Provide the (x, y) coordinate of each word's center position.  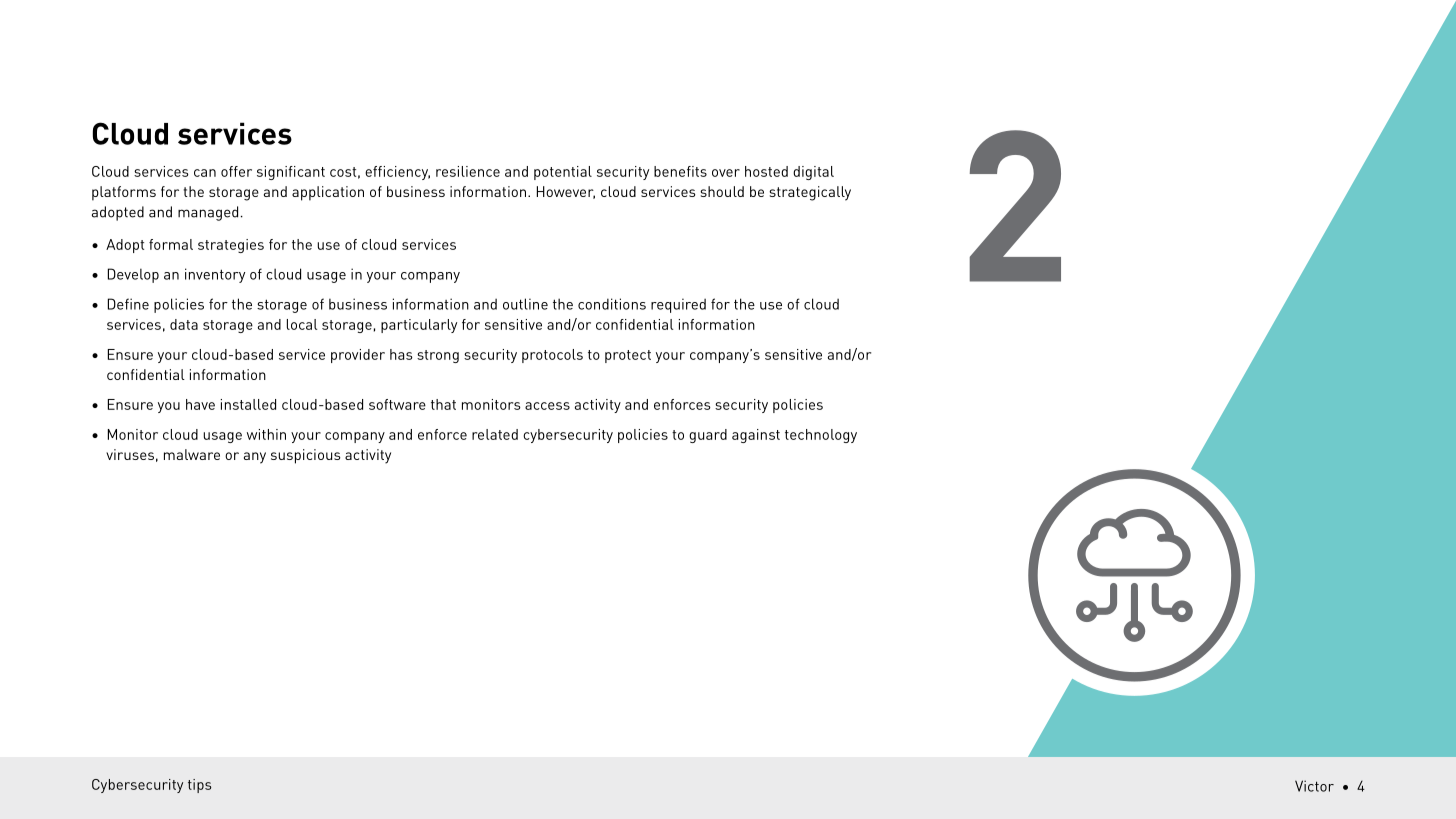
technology (821, 436)
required (678, 305)
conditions (612, 304)
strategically (810, 193)
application (328, 193)
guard (708, 436)
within (266, 434)
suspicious (305, 456)
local (302, 324)
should (722, 191)
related (495, 434)
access (547, 406)
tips (199, 786)
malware (192, 454)
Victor (1314, 786)
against (756, 436)
